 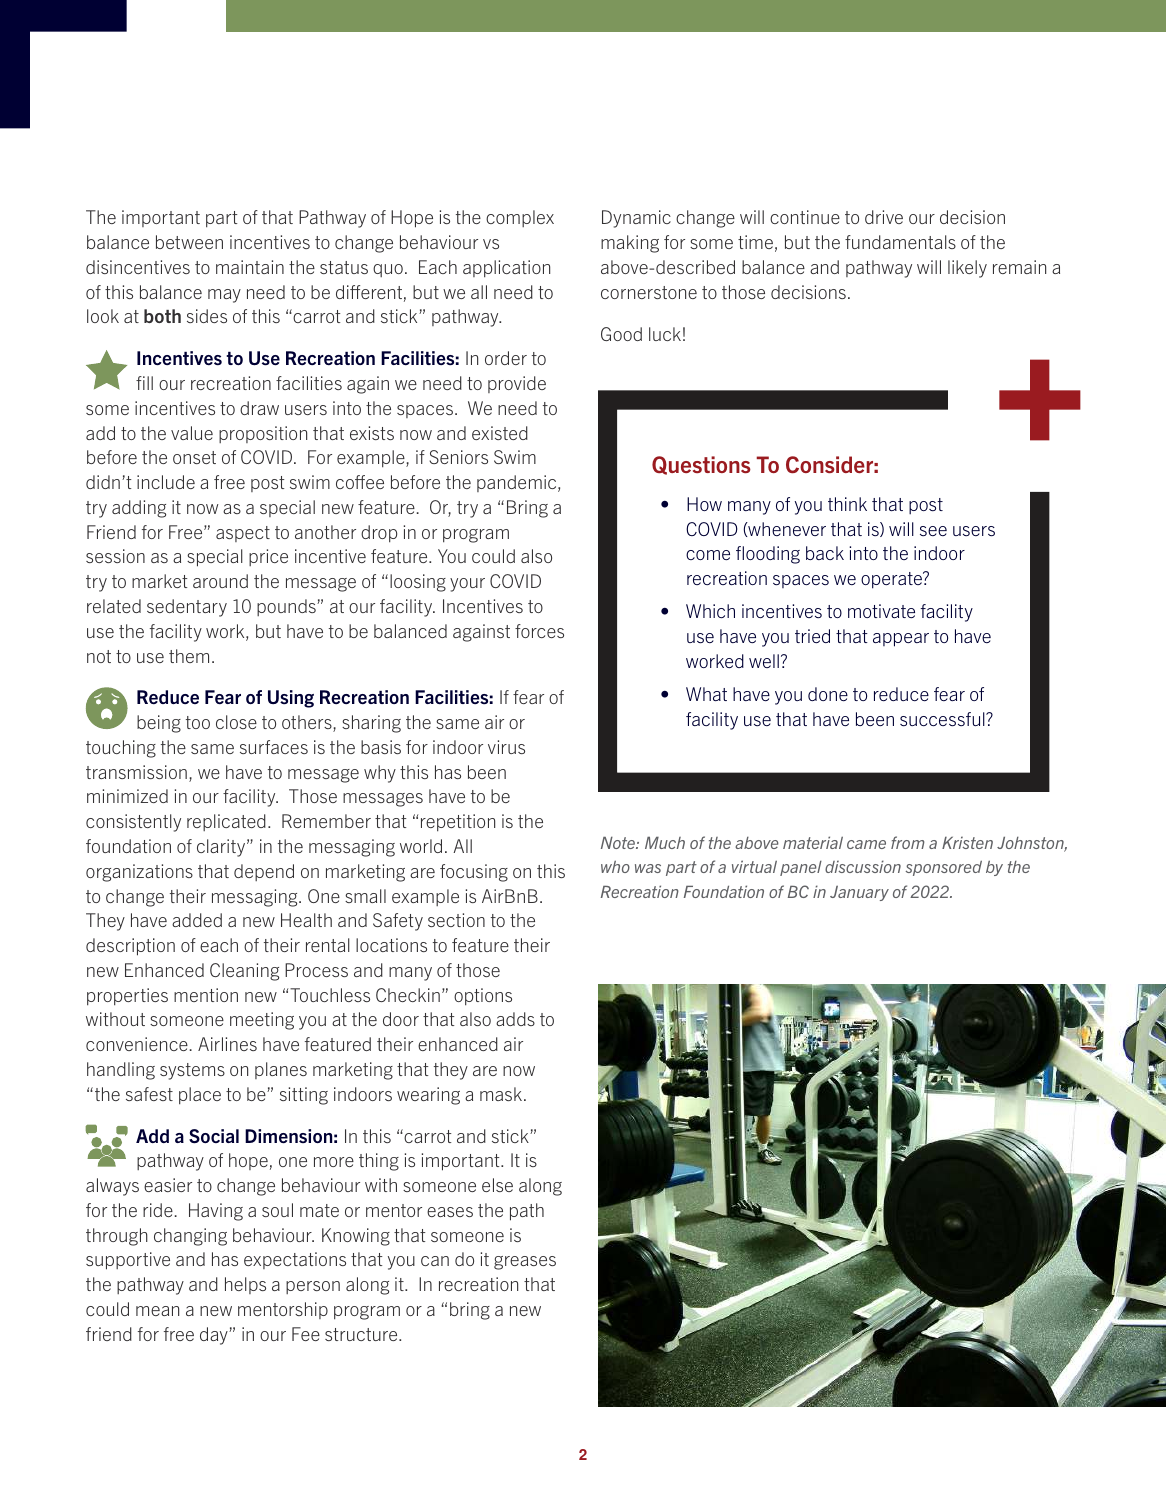 What do you see at coordinates (244, 972) in the page?
I see `Cleaning` at bounding box center [244, 972].
